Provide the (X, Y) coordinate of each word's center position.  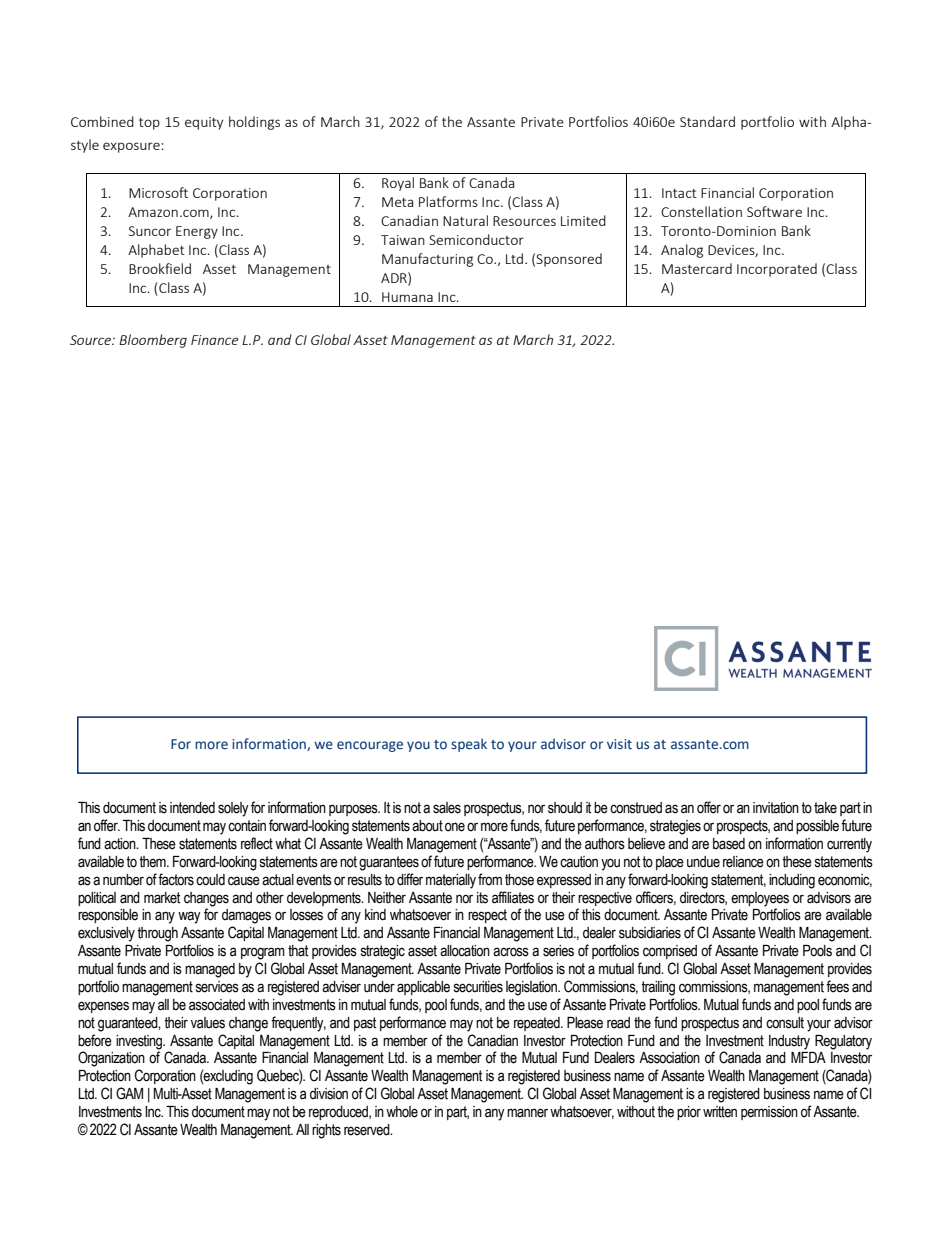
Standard (707, 121)
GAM (129, 1093)
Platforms (448, 201)
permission (769, 1113)
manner (527, 1113)
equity (204, 123)
